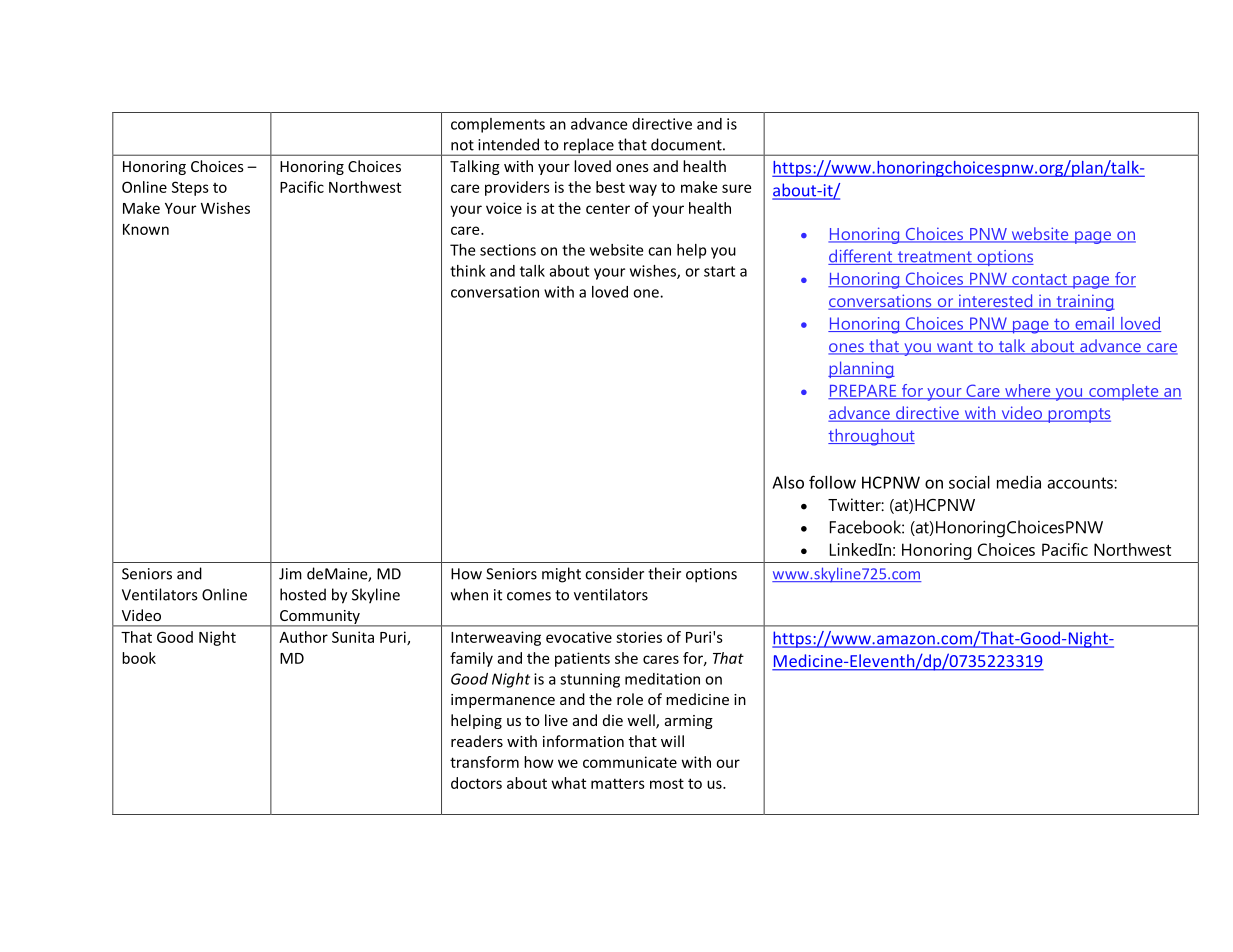 The height and width of the page is (952, 1233). Describe the element at coordinates (476, 783) in the page. I see `doctors` at that location.
